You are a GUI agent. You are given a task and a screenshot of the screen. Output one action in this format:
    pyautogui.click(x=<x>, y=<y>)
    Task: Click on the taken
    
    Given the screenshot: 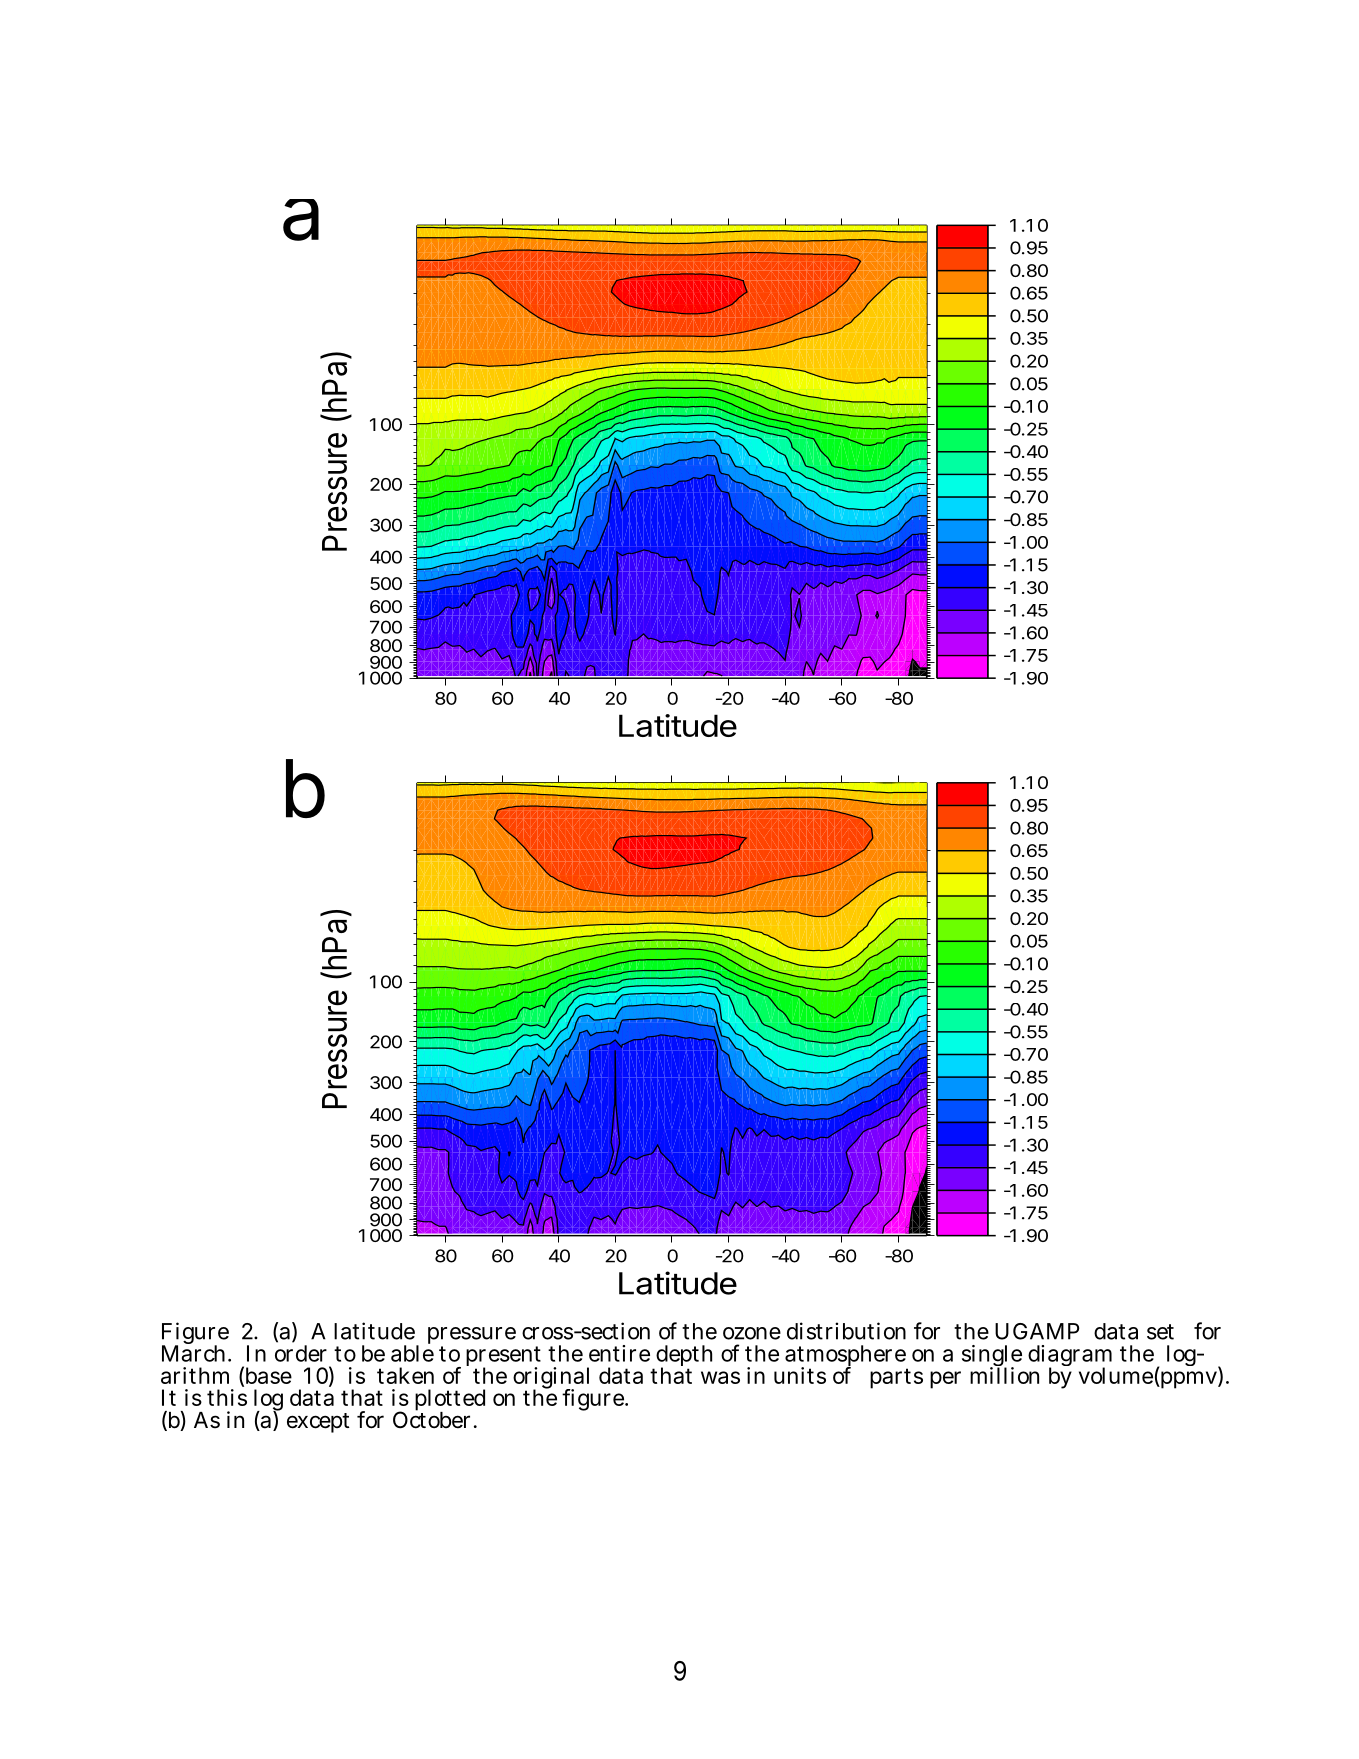 What is the action you would take?
    pyautogui.click(x=405, y=1375)
